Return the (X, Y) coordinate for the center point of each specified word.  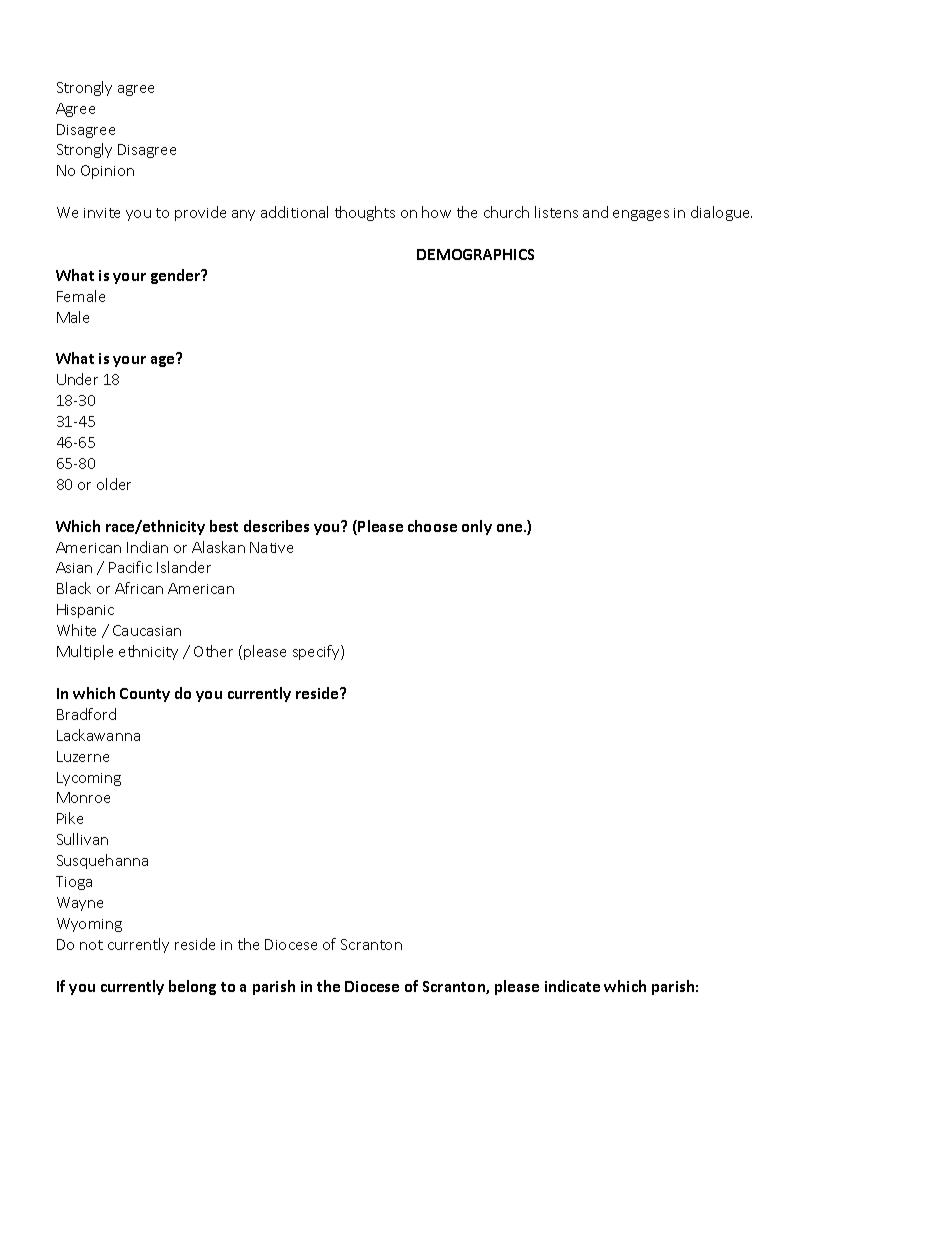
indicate (572, 986)
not (91, 945)
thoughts (365, 213)
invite (102, 213)
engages (641, 215)
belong (192, 987)
